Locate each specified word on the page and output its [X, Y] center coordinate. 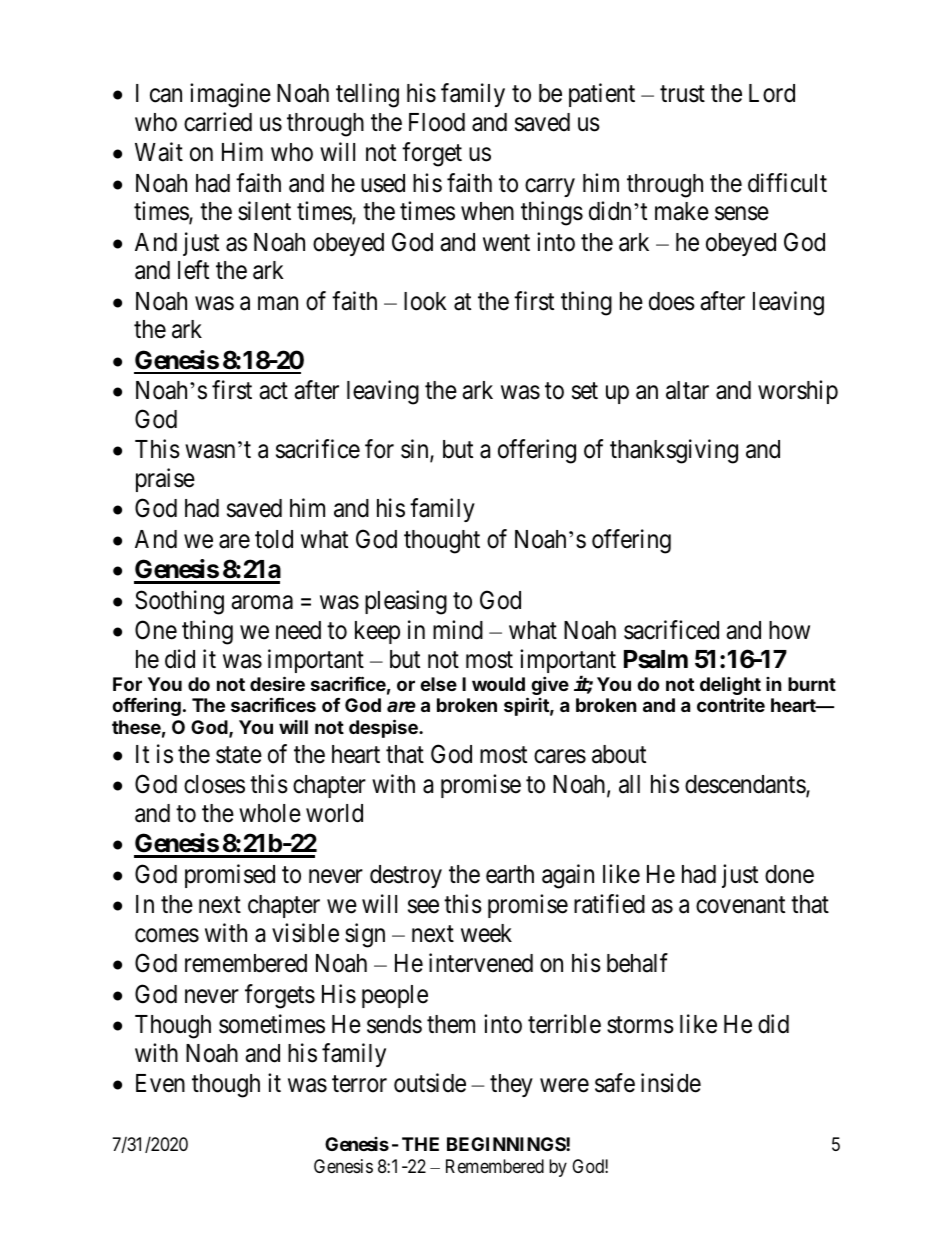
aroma [262, 602]
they [511, 1085]
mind [458, 630]
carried [218, 122]
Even [160, 1083]
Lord [772, 93]
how [789, 630]
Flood [437, 122]
